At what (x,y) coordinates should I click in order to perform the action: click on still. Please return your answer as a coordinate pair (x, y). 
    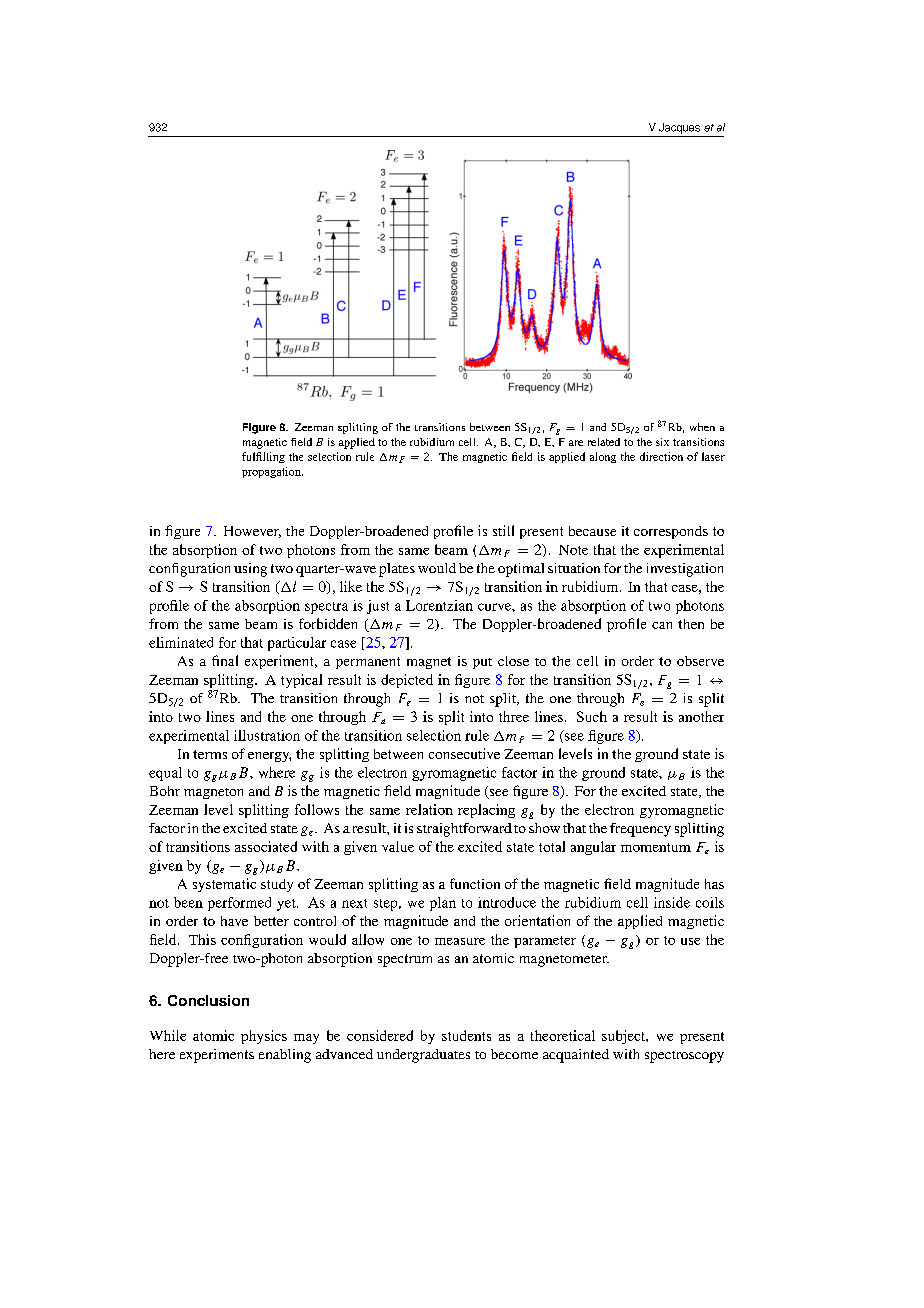
    Looking at the image, I should click on (503, 530).
